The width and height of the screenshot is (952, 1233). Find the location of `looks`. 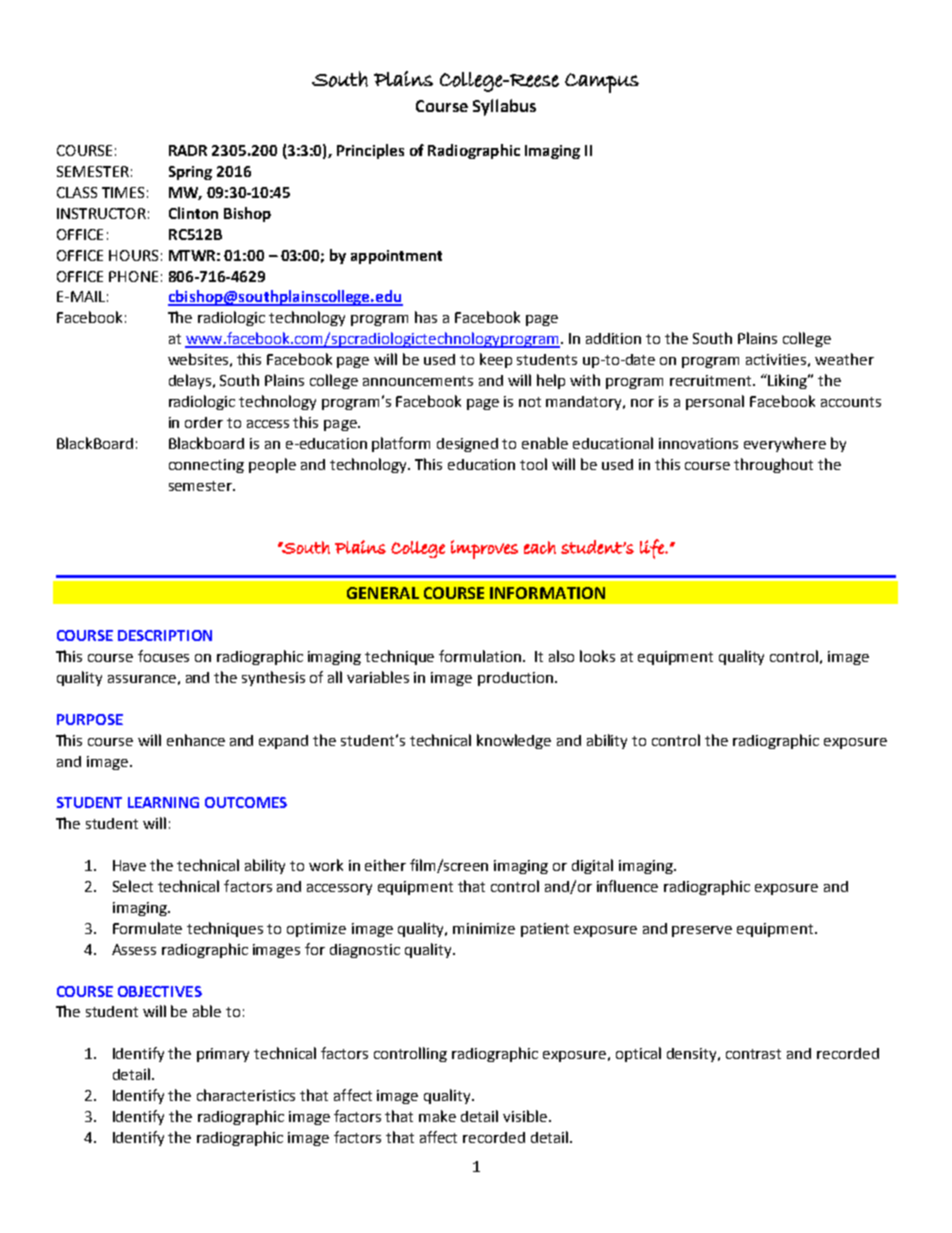

looks is located at coordinates (597, 656).
